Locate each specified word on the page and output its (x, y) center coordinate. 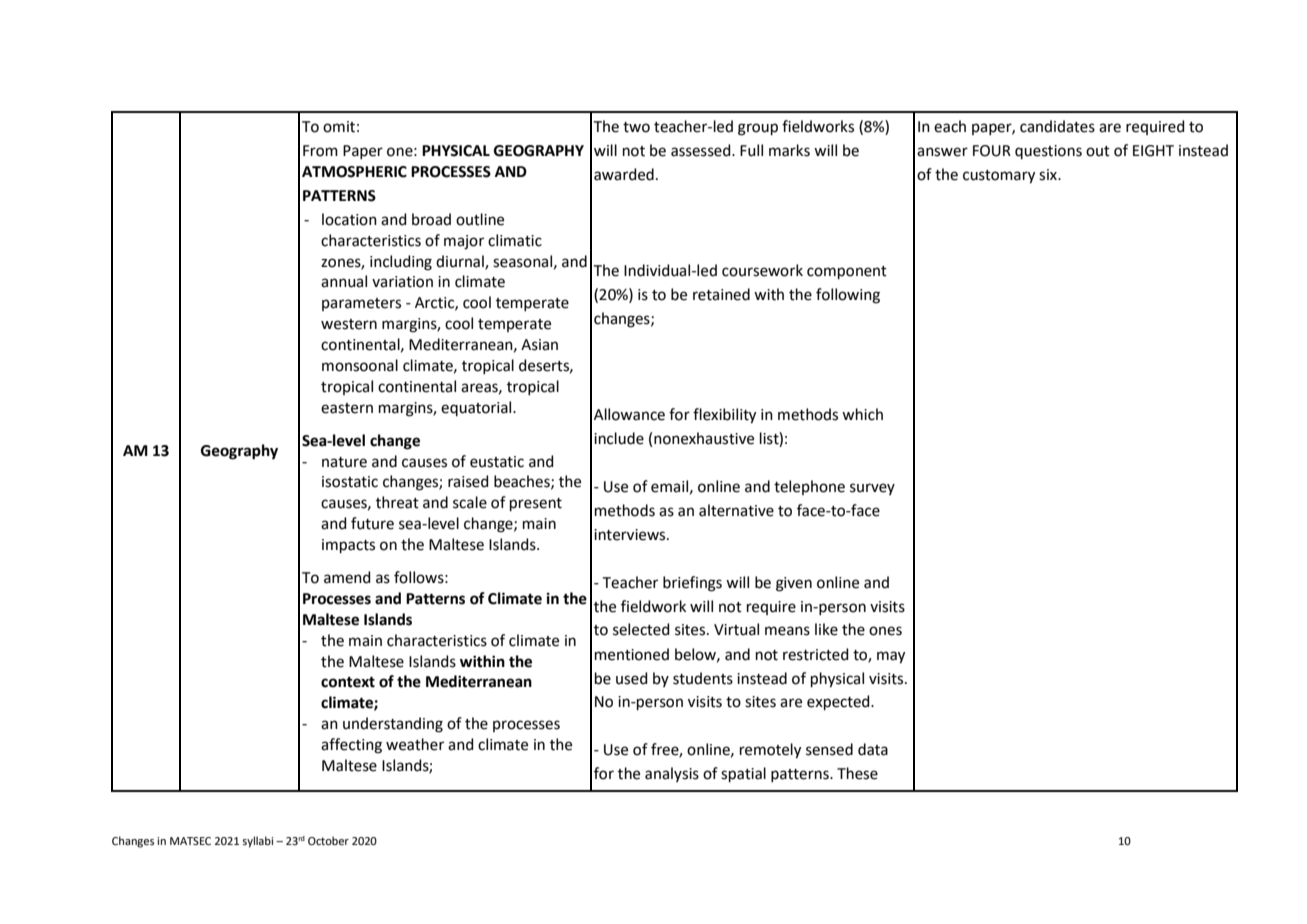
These (857, 773)
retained (721, 294)
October (328, 840)
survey (872, 489)
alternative (736, 510)
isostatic (350, 482)
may (891, 657)
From (320, 151)
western (349, 324)
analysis (672, 774)
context (348, 682)
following (848, 296)
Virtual (736, 629)
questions (1048, 152)
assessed (702, 150)
